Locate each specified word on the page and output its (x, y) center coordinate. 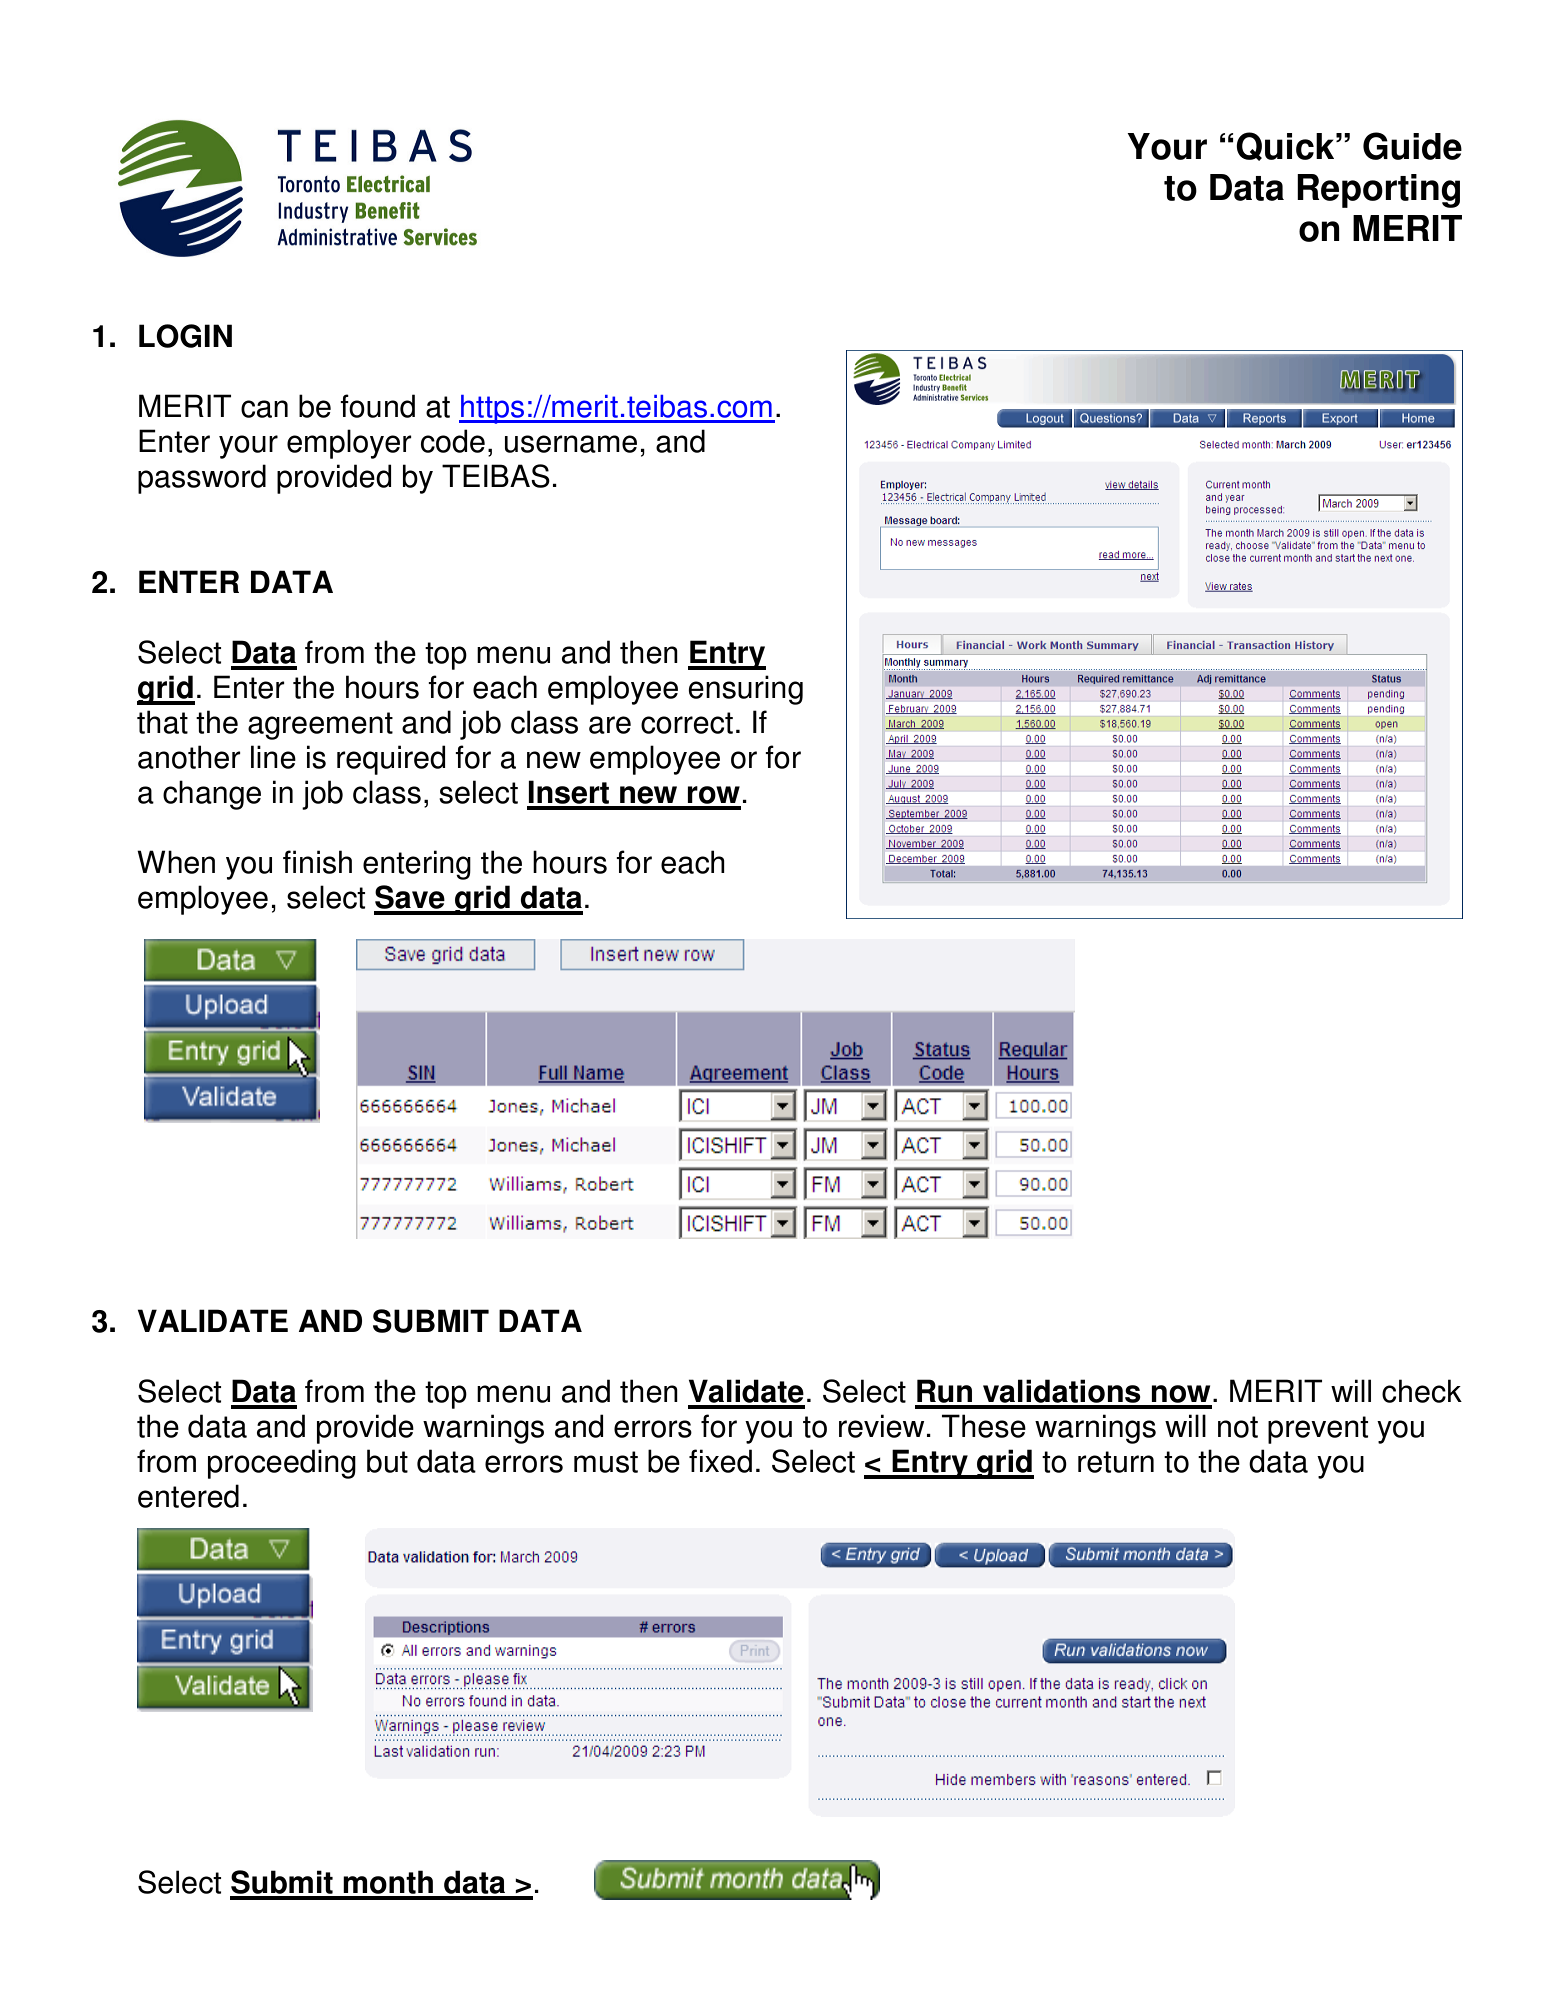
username (571, 444)
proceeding (282, 1464)
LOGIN (185, 336)
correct (687, 723)
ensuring (745, 690)
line (273, 757)
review (881, 1426)
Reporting (1378, 191)
